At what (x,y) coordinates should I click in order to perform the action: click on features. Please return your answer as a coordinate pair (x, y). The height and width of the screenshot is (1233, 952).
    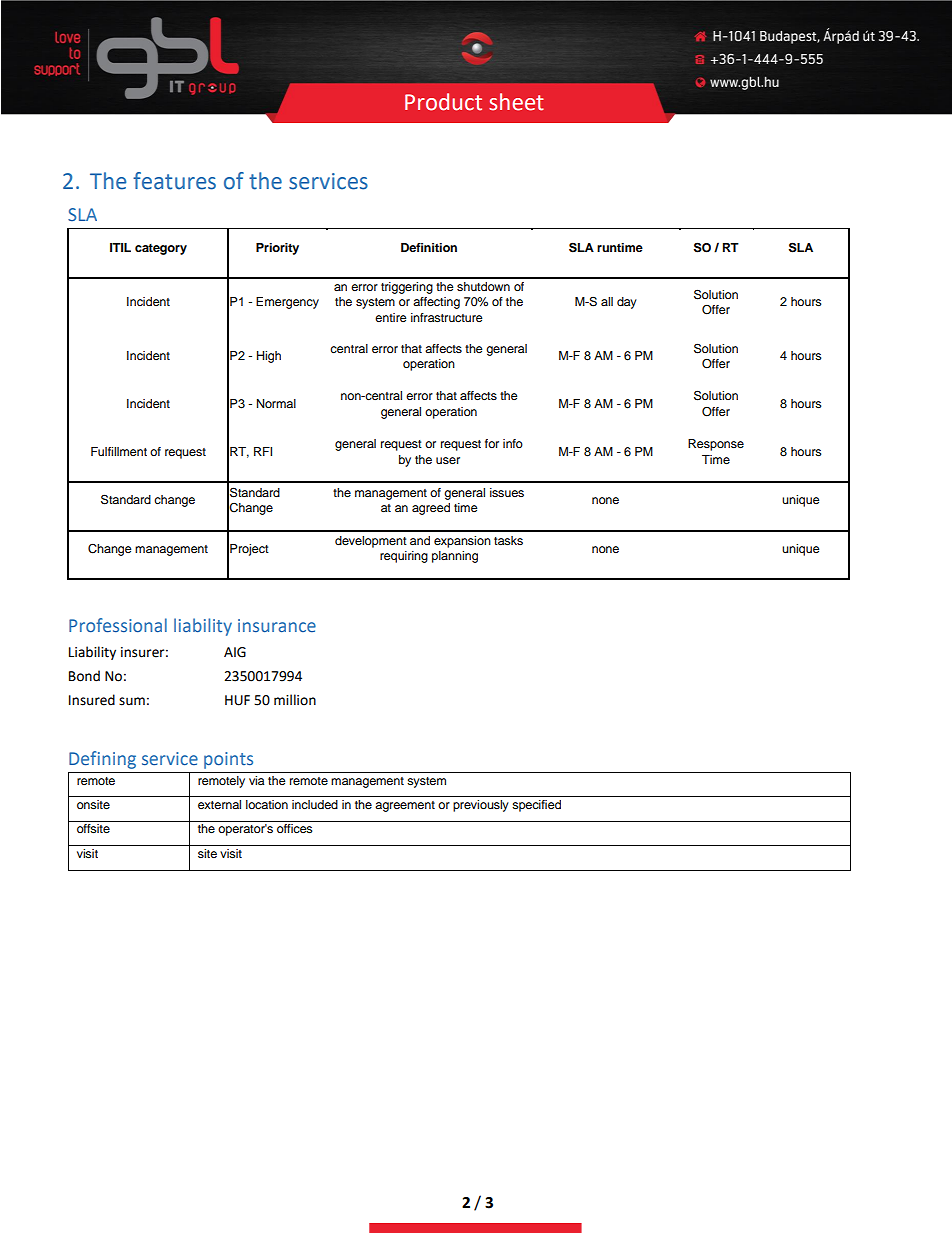
    Looking at the image, I should click on (174, 181).
